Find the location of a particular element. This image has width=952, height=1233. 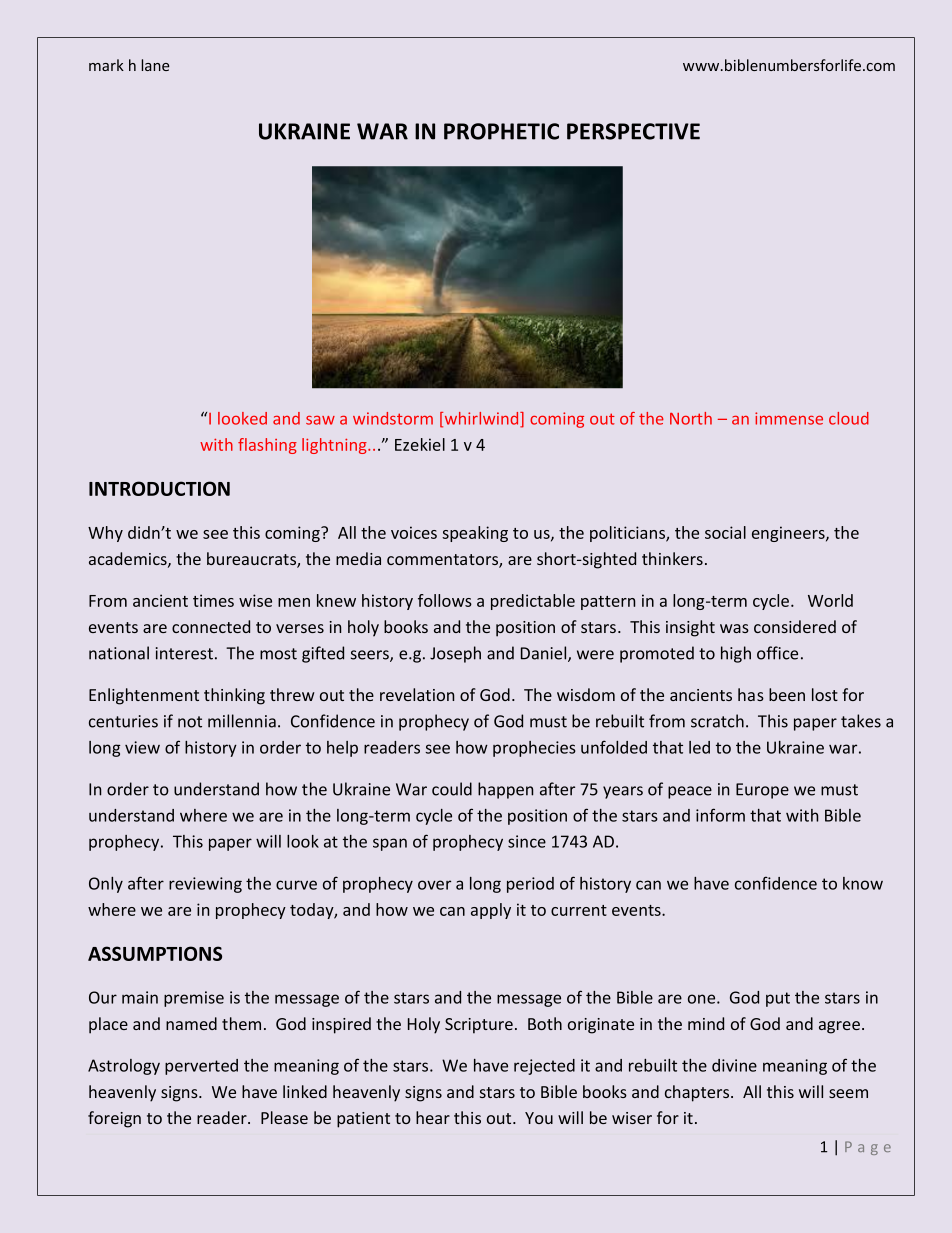

INTRODUCTION is located at coordinates (159, 488).
